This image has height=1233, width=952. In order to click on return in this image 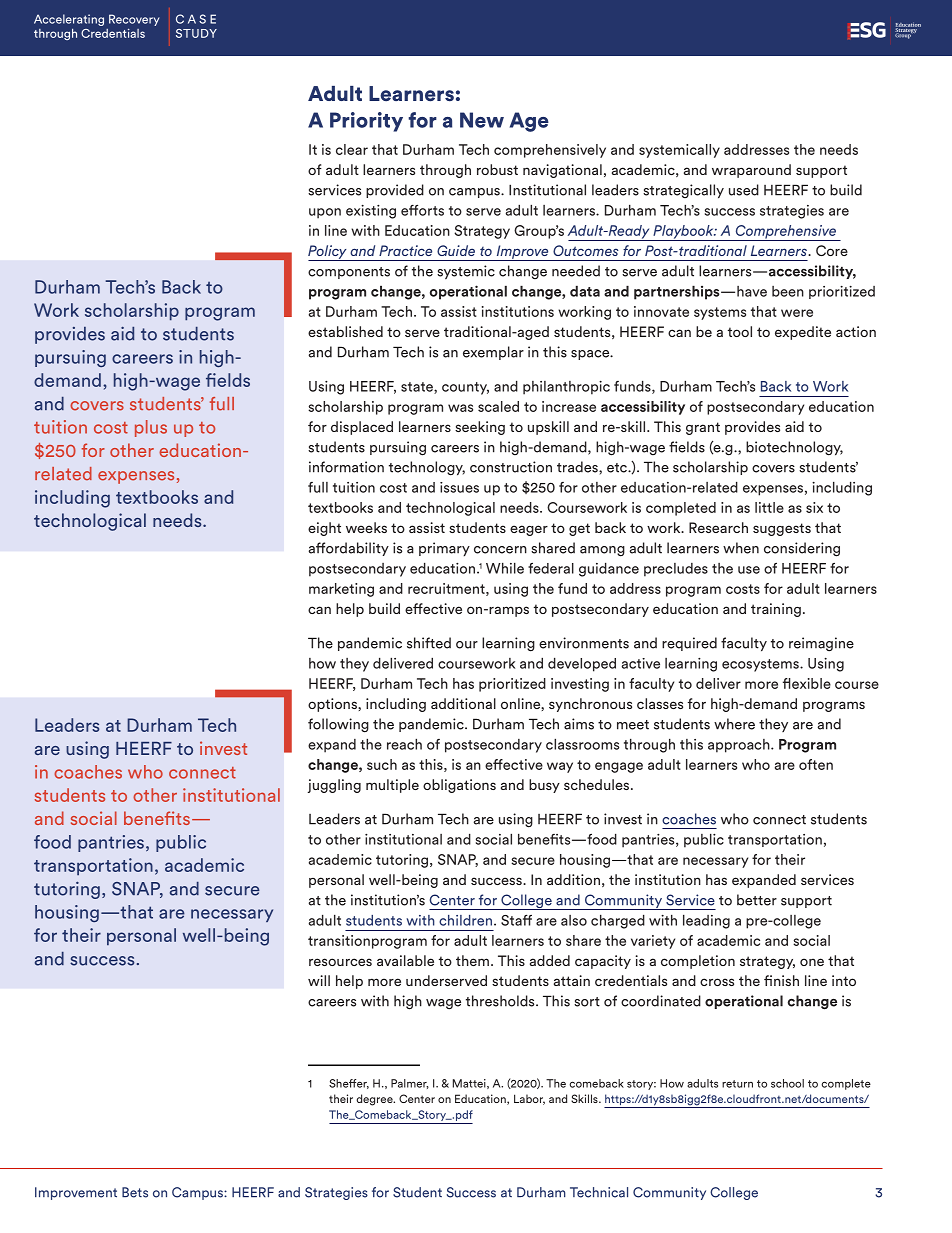, I will do `click(737, 1084)`.
